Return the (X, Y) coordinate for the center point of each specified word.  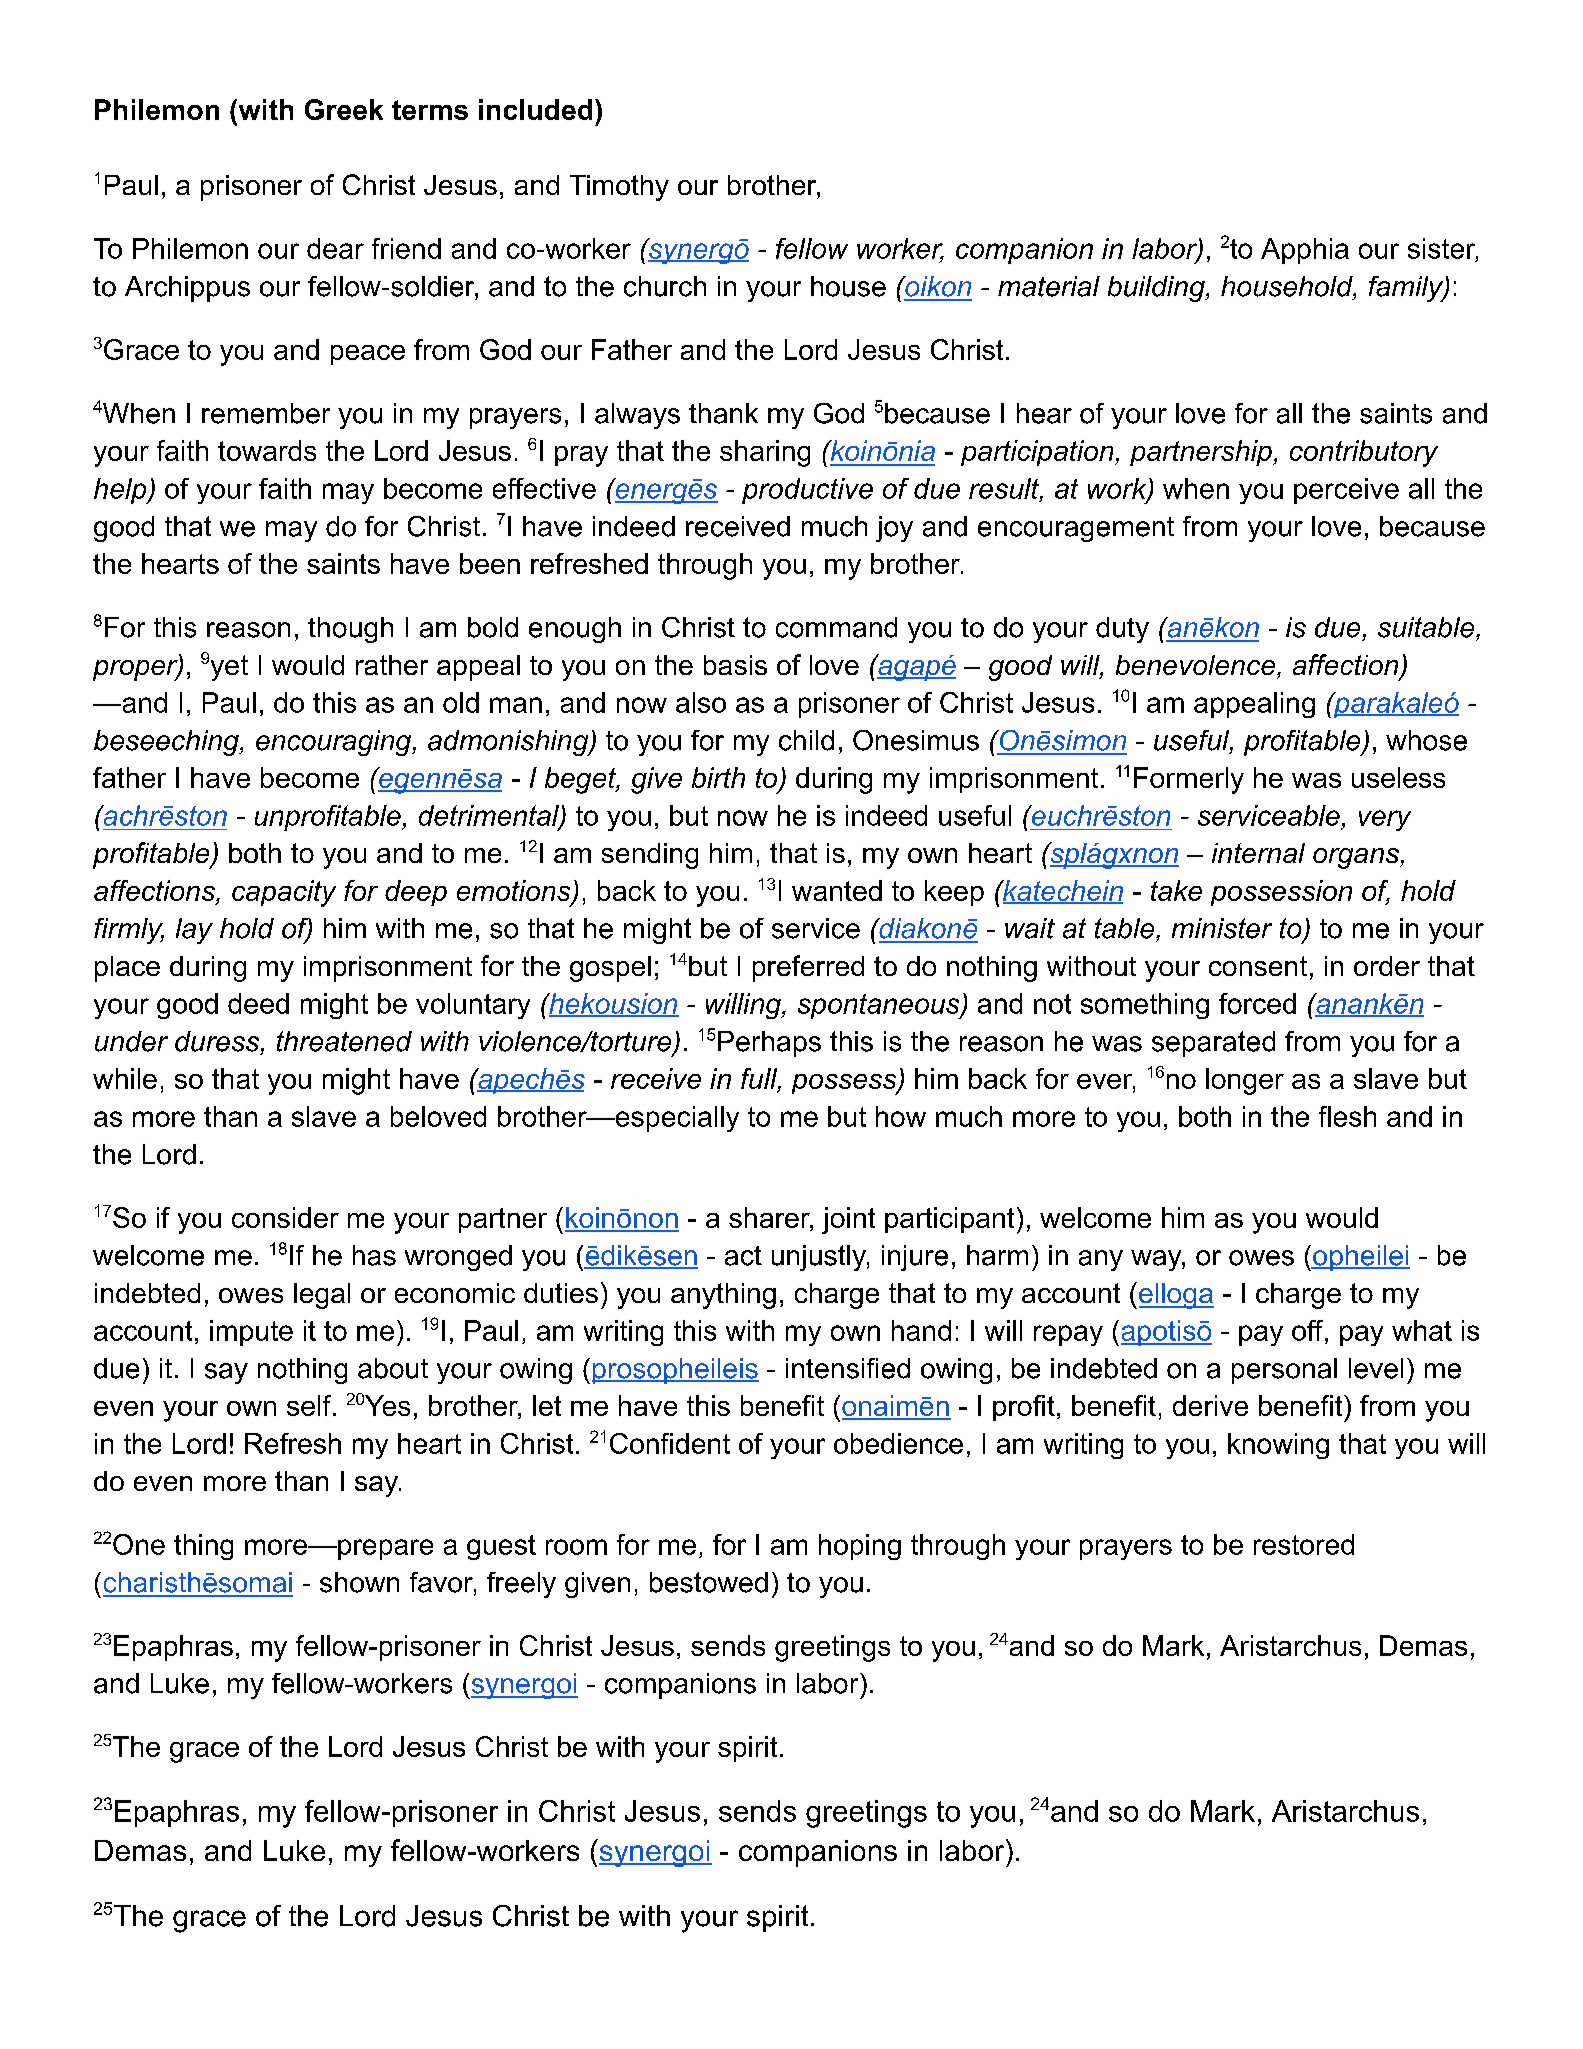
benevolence (1195, 665)
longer (1245, 1081)
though (350, 630)
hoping (860, 1547)
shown (359, 1582)
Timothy (619, 188)
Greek (344, 109)
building (1157, 289)
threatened (344, 1041)
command (836, 627)
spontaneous (880, 1006)
